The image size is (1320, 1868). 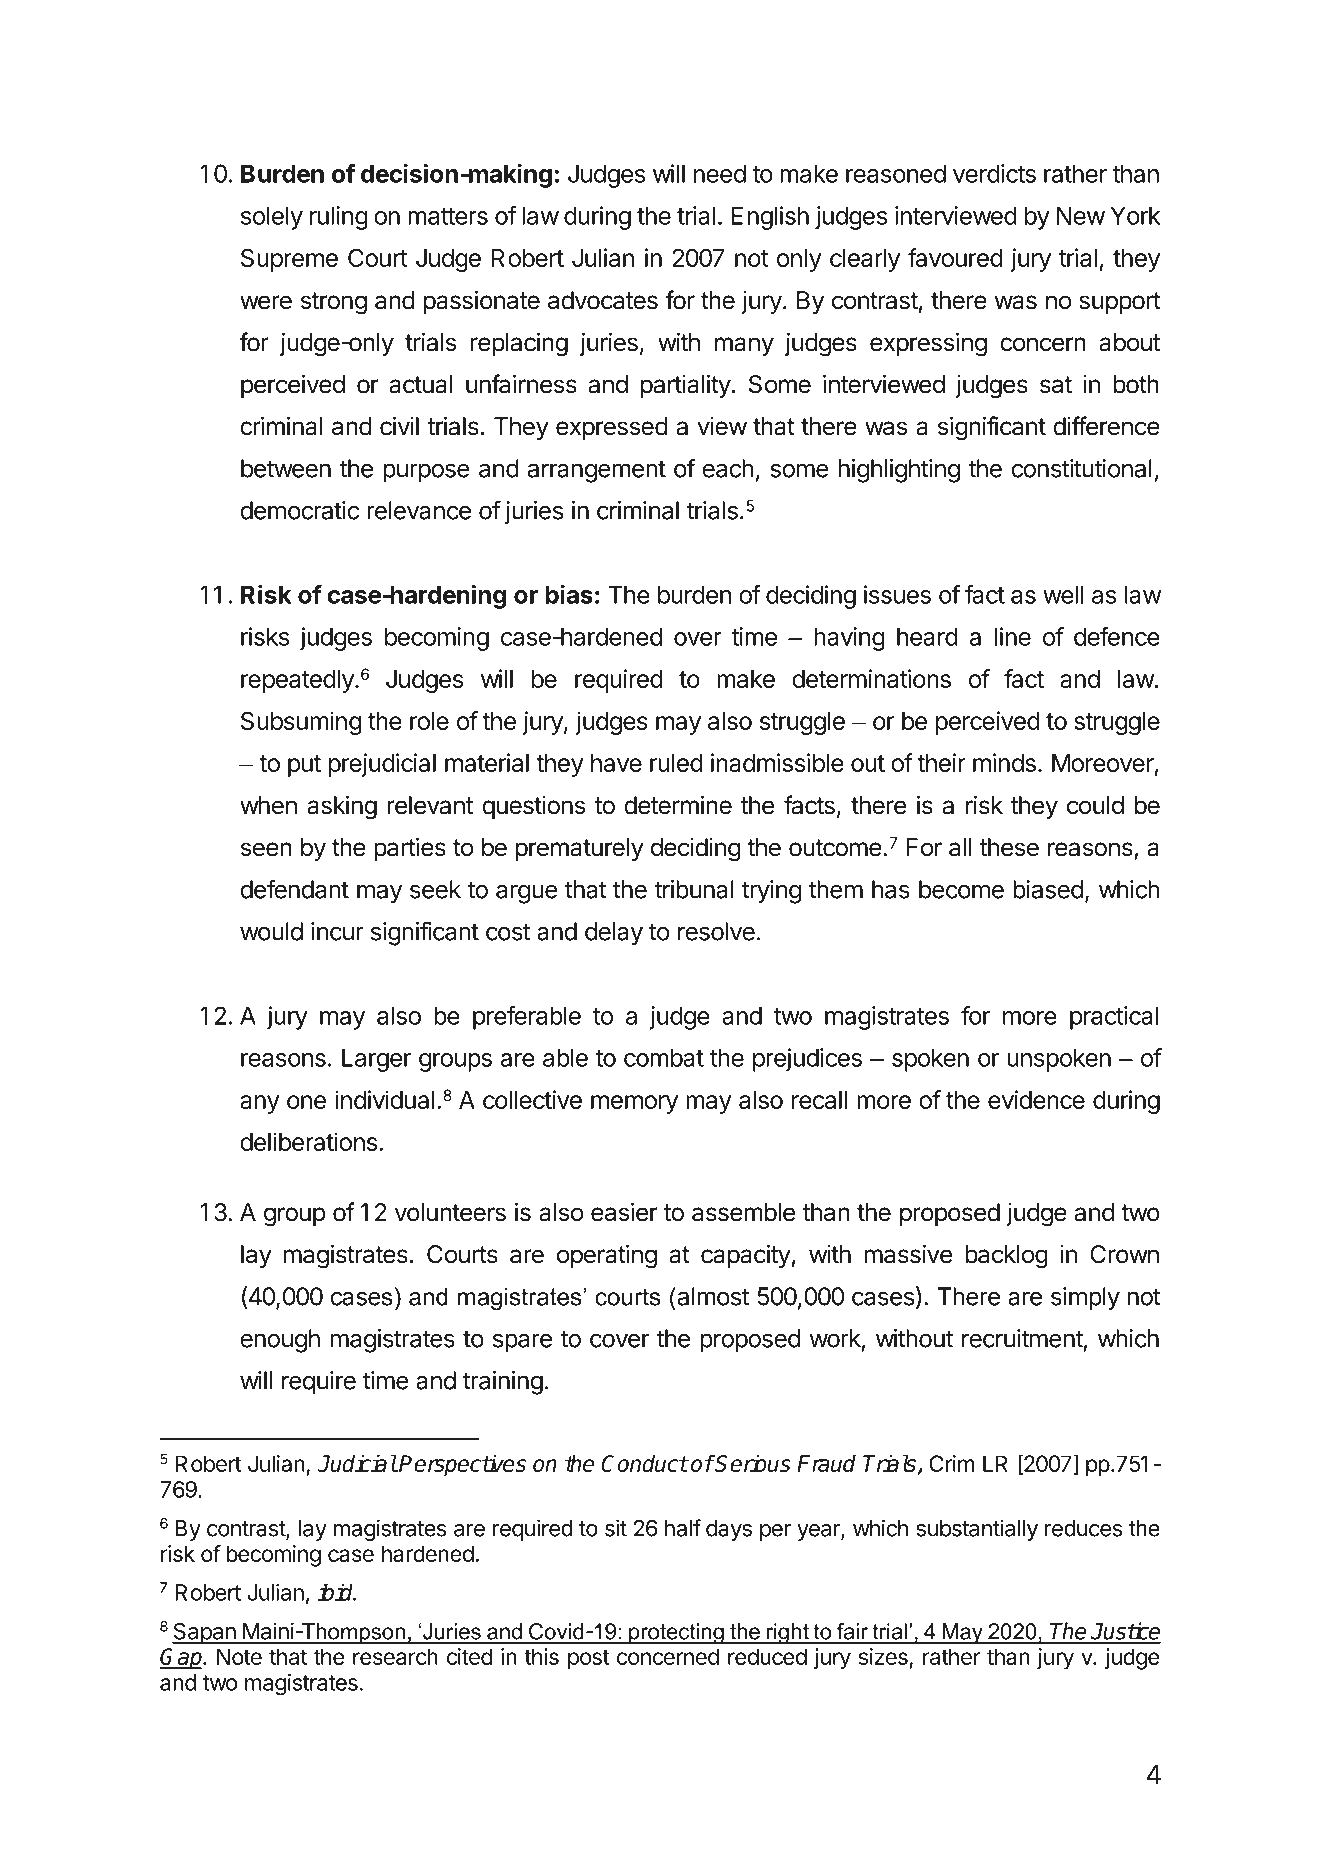 What do you see at coordinates (720, 173) in the screenshot?
I see `need` at bounding box center [720, 173].
